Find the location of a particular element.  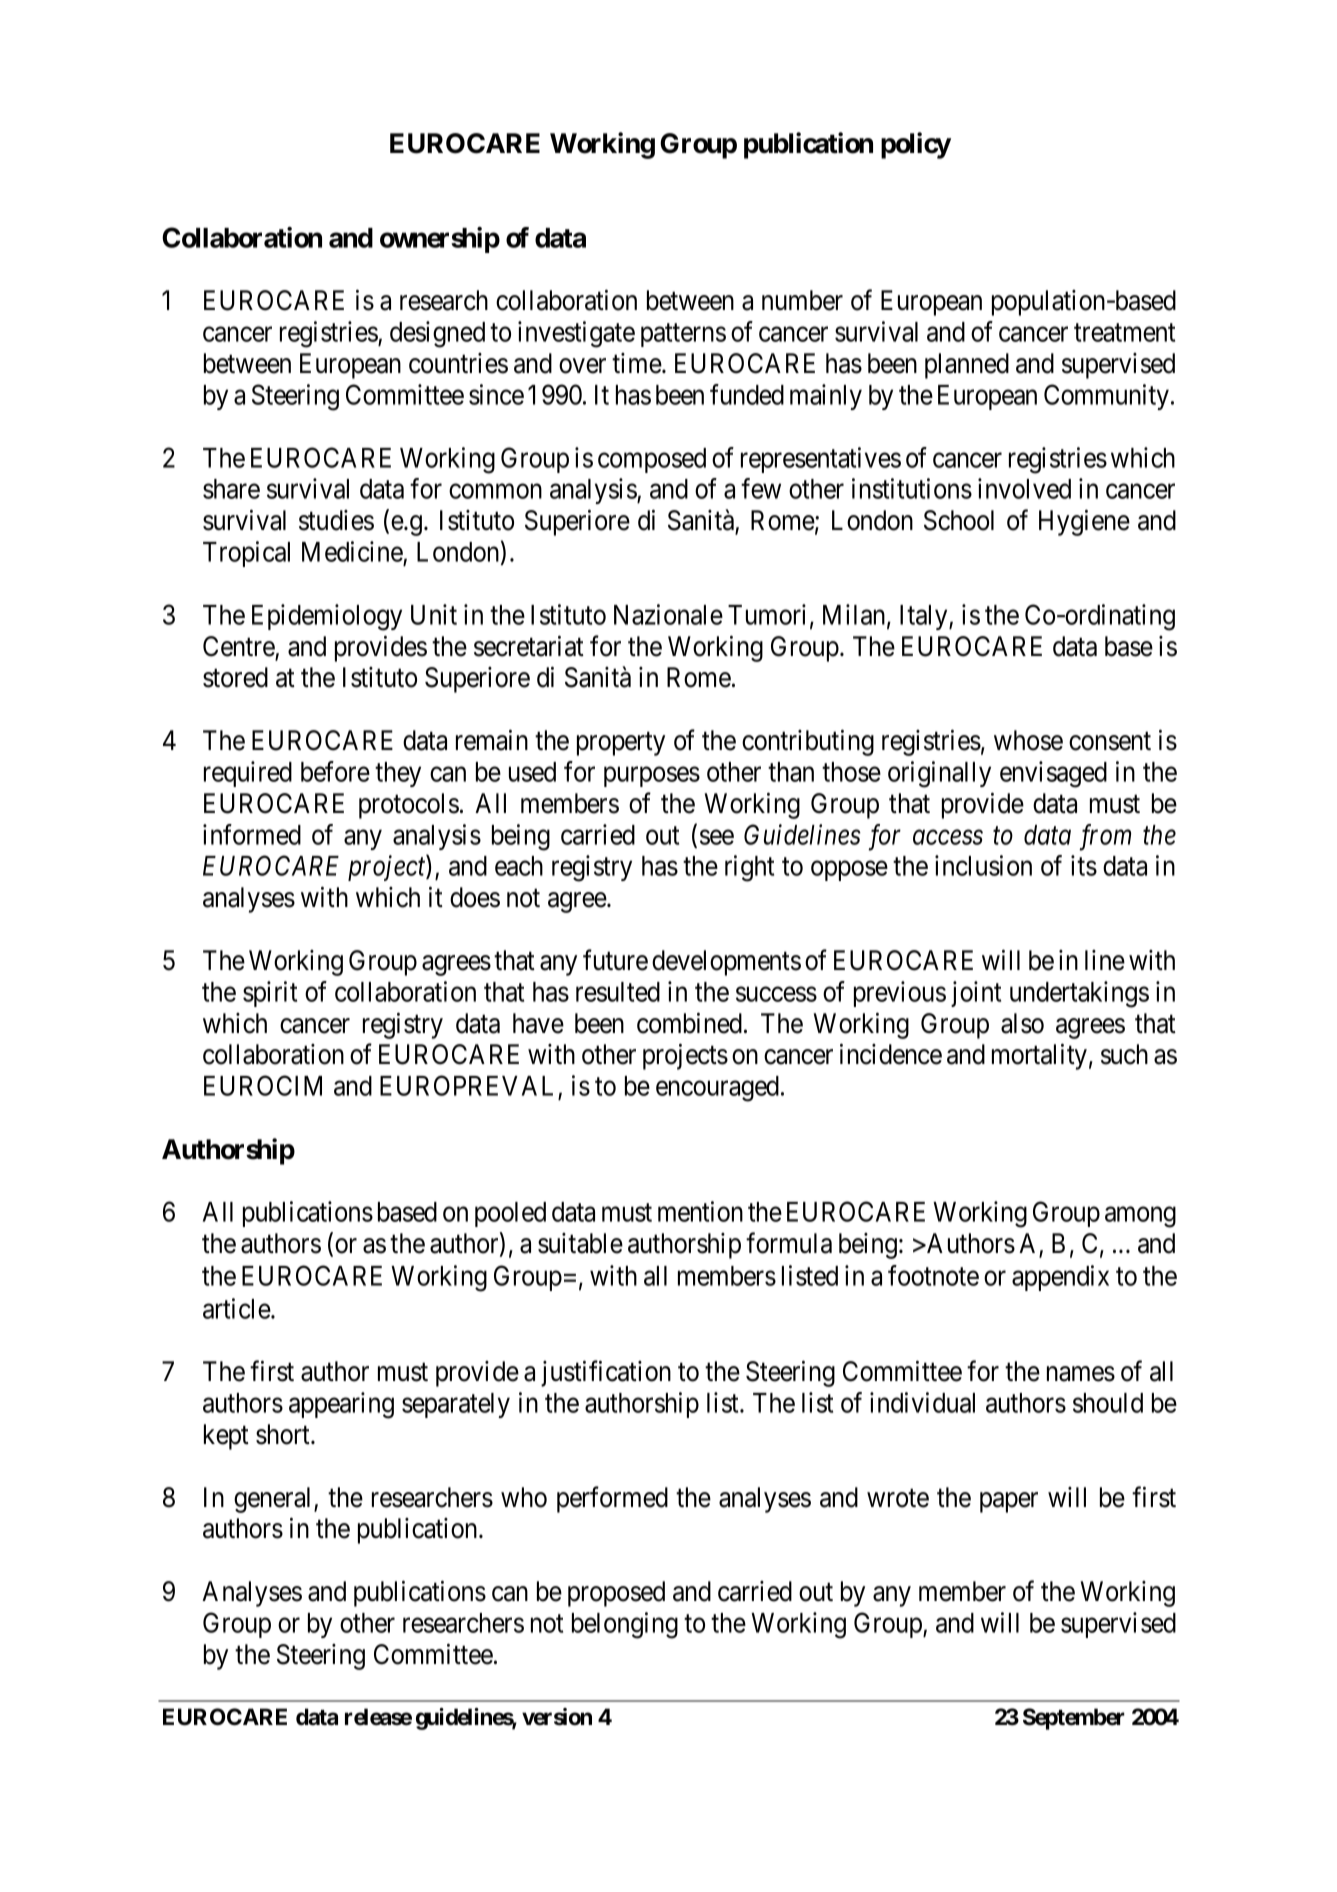

general is located at coordinates (274, 1500).
